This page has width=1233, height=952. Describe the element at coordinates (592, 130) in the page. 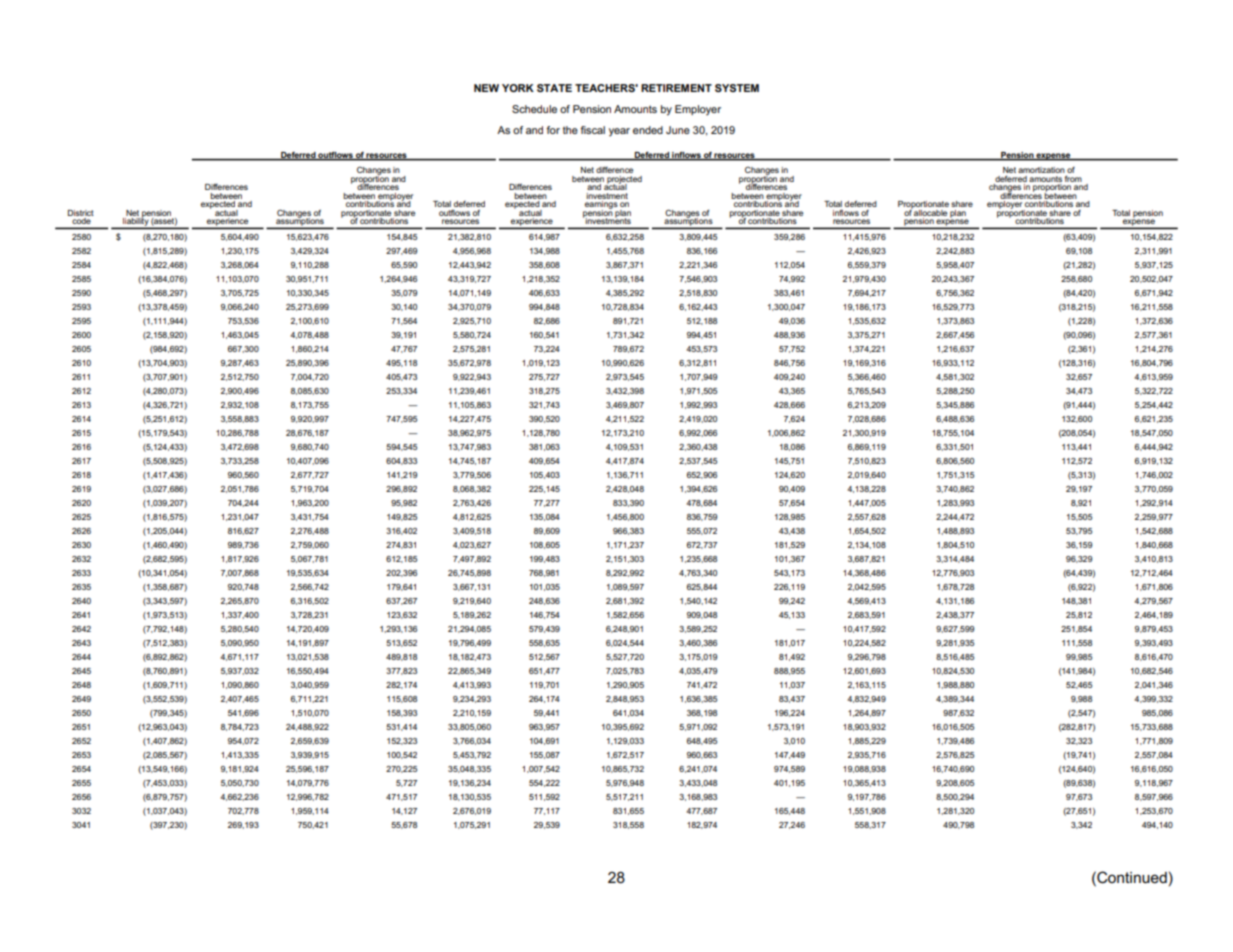

I see `fiscal` at that location.
